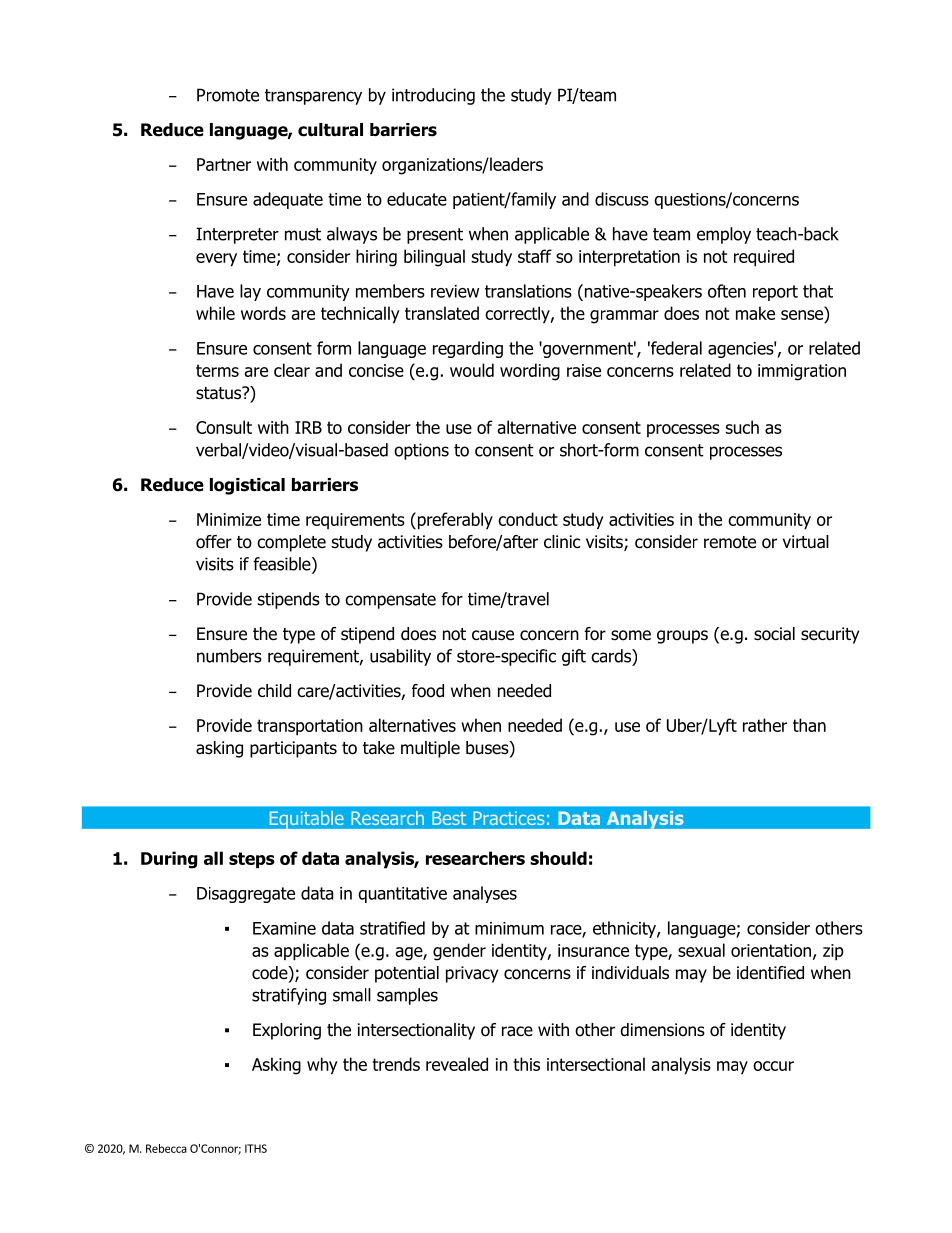  Describe the element at coordinates (724, 235) in the page. I see `employ` at that location.
